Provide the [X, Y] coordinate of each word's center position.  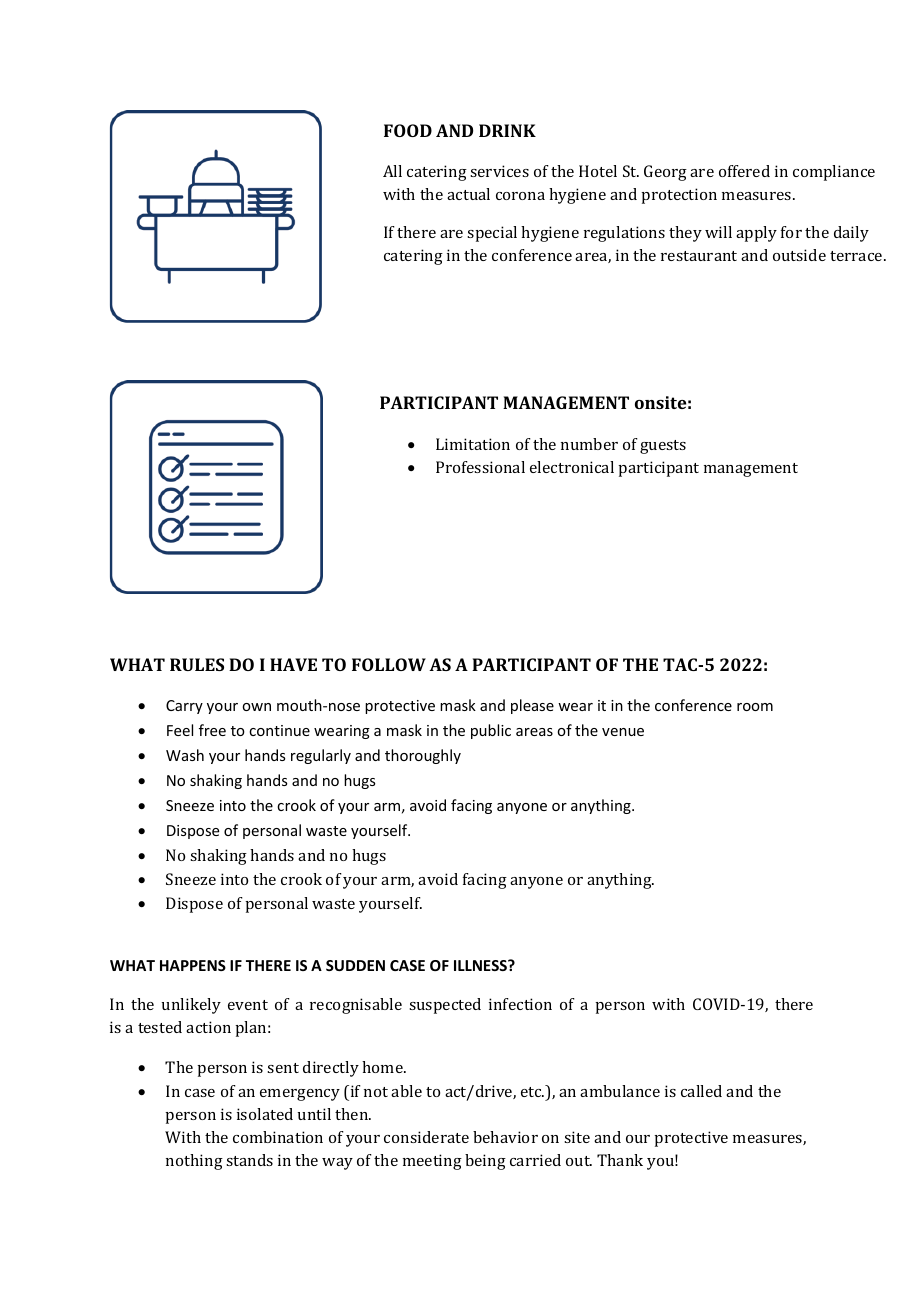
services [499, 171]
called [701, 1091]
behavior [505, 1137]
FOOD [408, 130]
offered [744, 171]
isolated [265, 1114]
